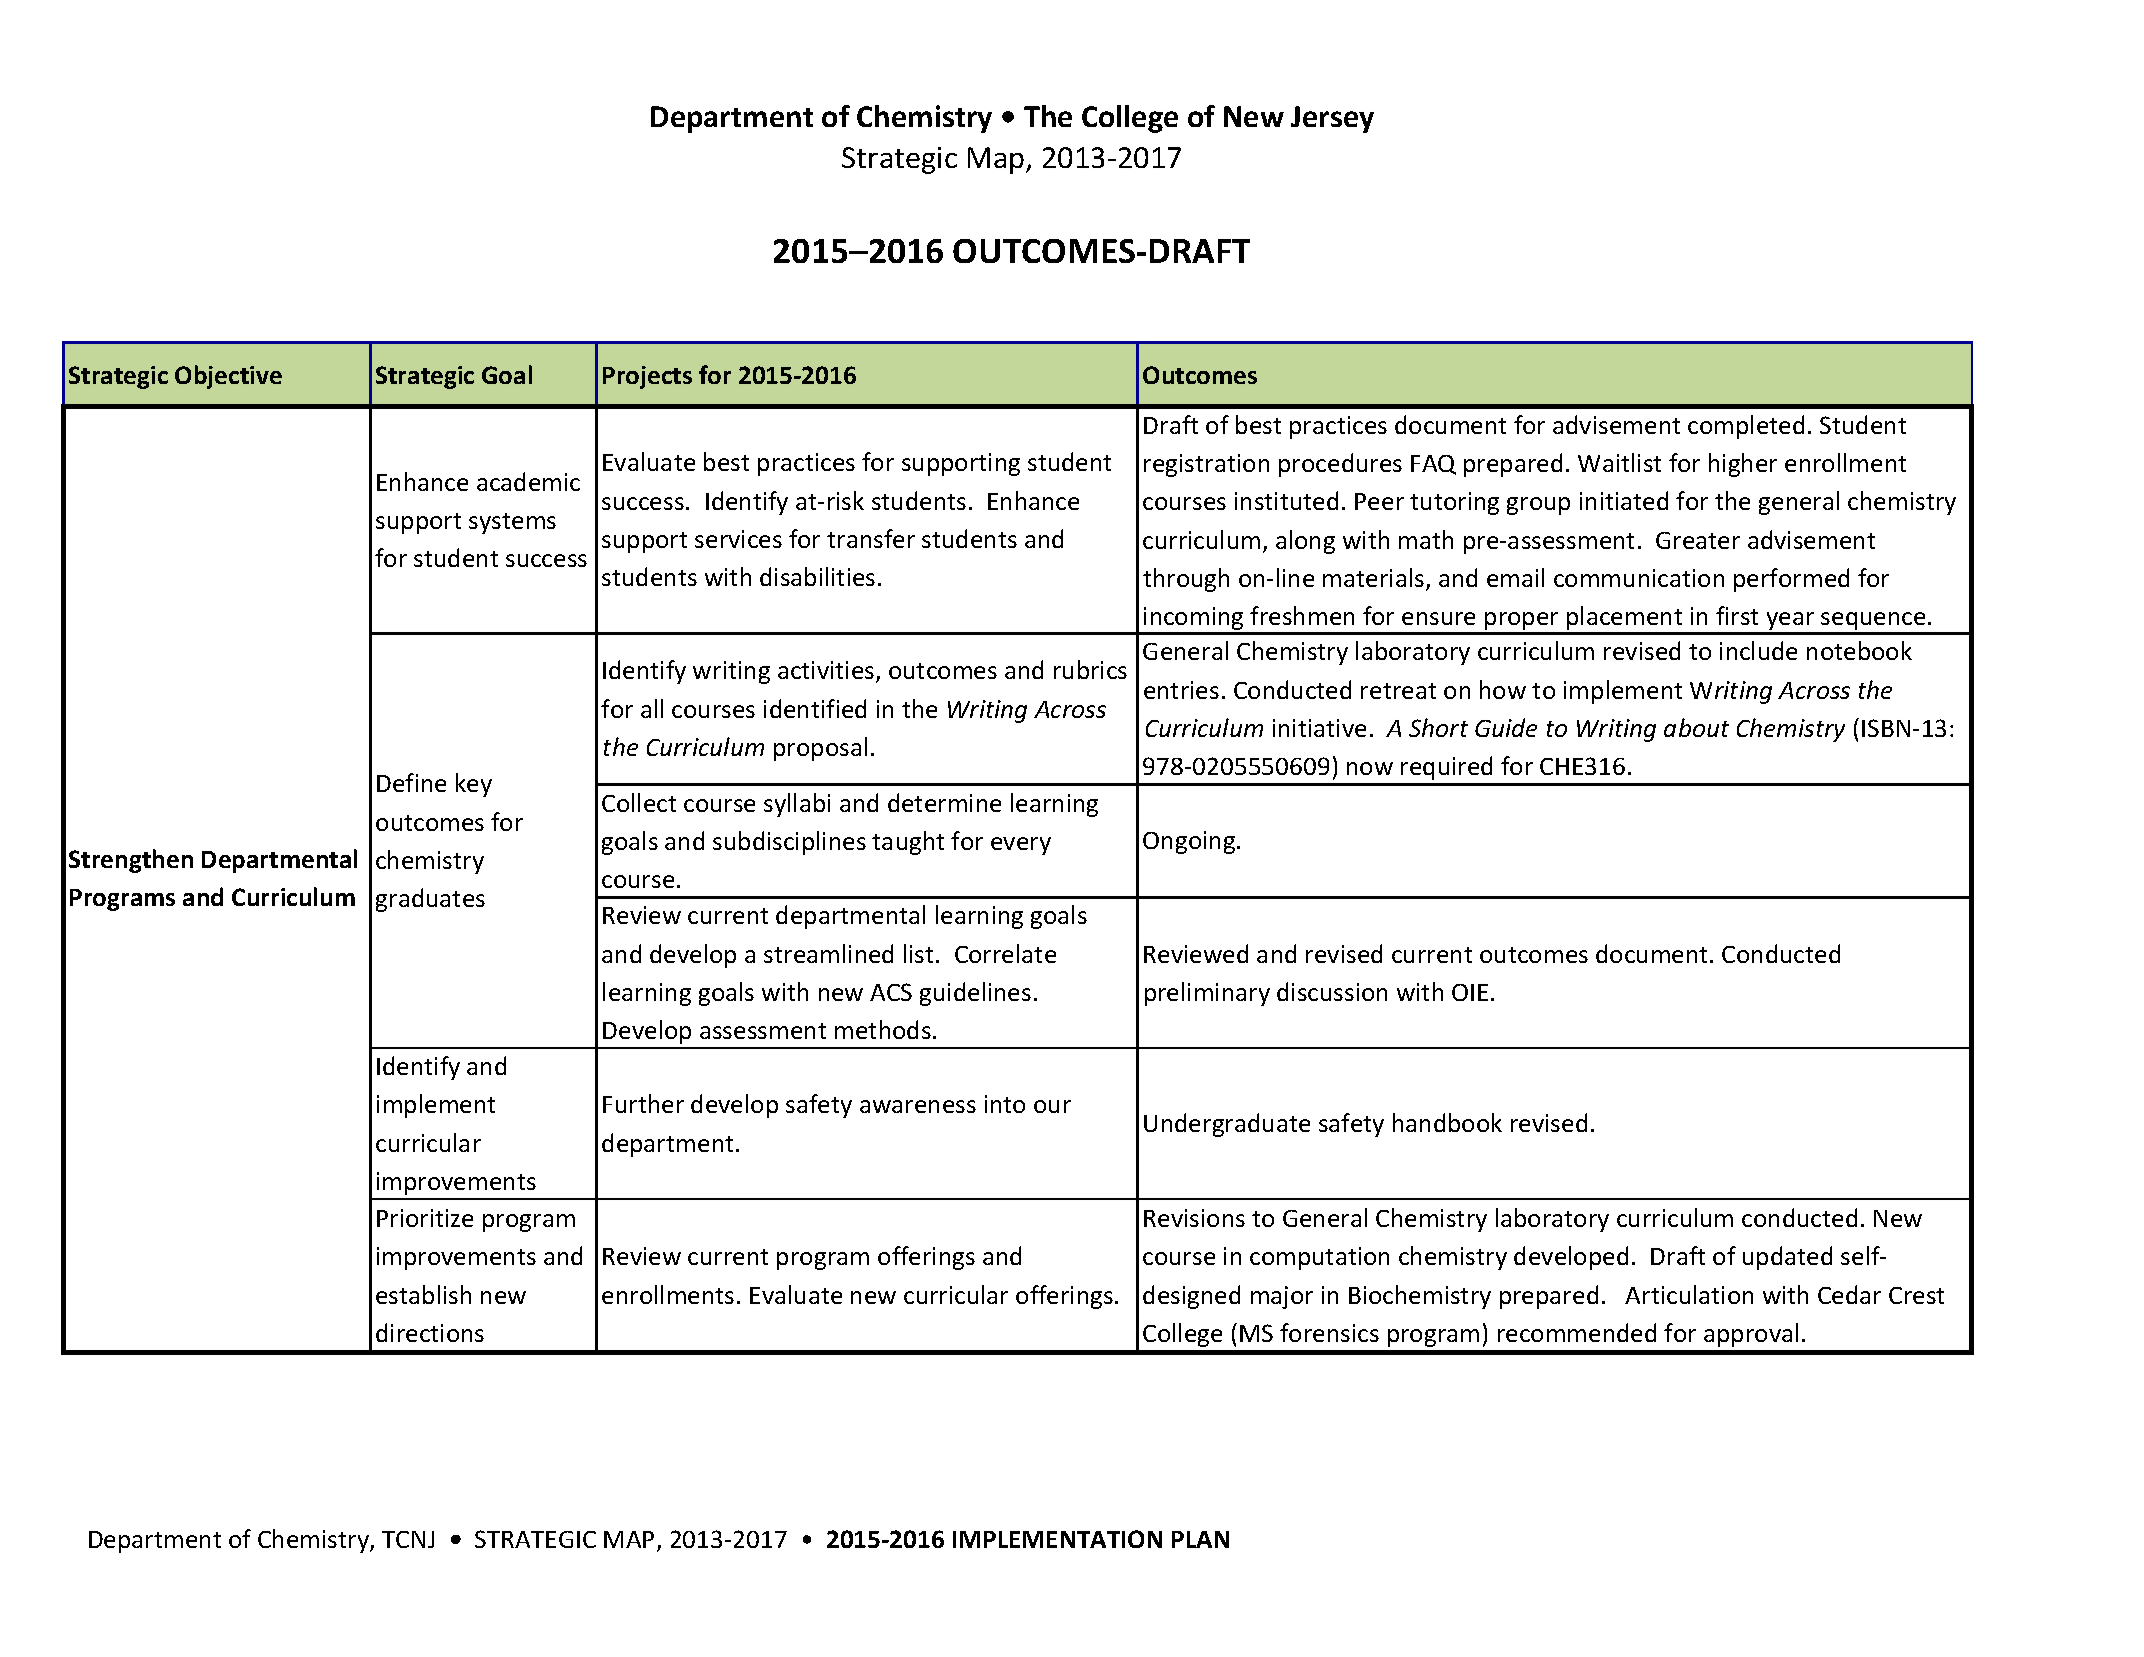 The width and height of the page is (2144, 1657). What do you see at coordinates (1200, 1539) in the page?
I see `PLAN` at bounding box center [1200, 1539].
